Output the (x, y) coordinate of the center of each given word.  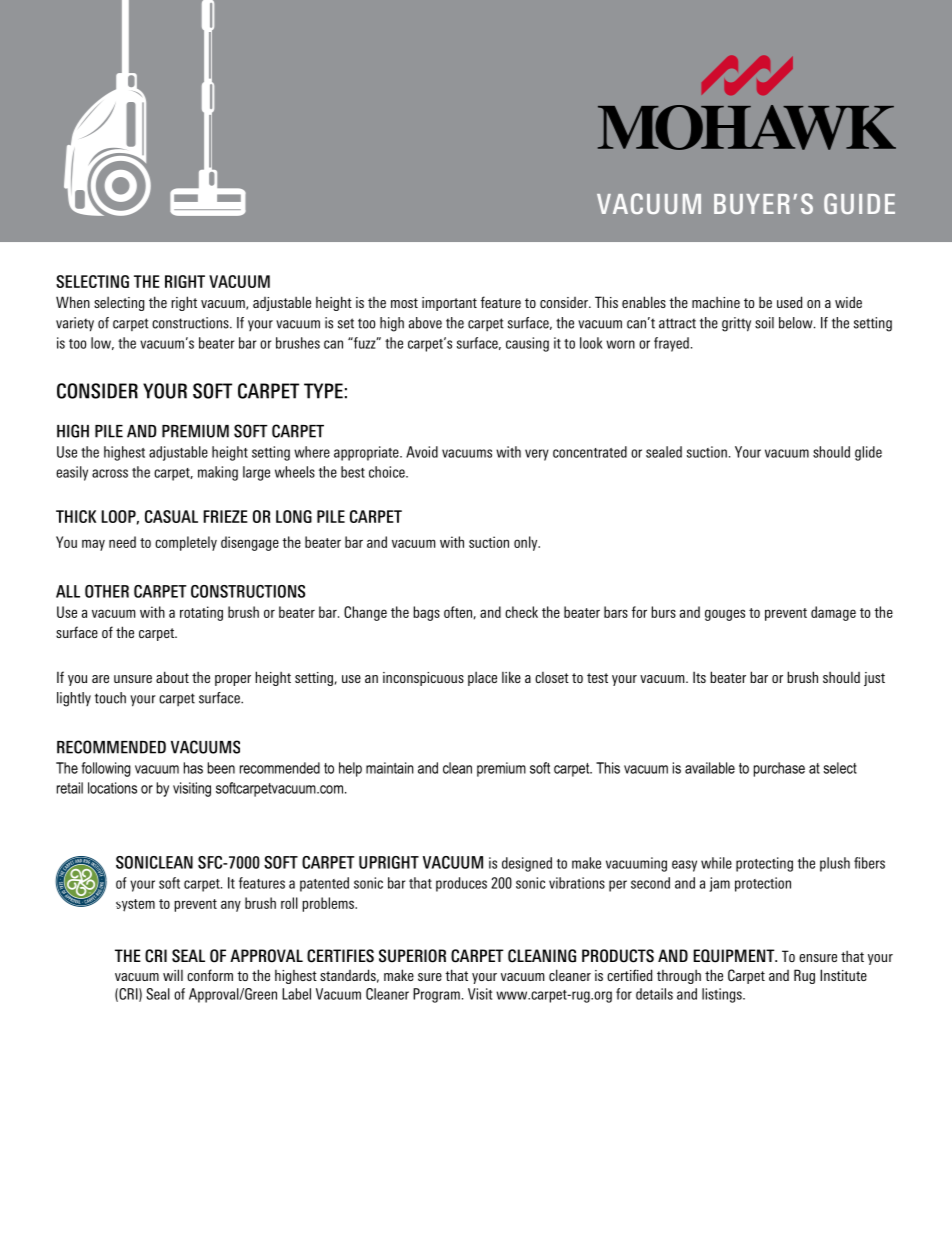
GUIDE (859, 203)
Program (436, 995)
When (73, 302)
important (449, 304)
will (173, 975)
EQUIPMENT (735, 956)
